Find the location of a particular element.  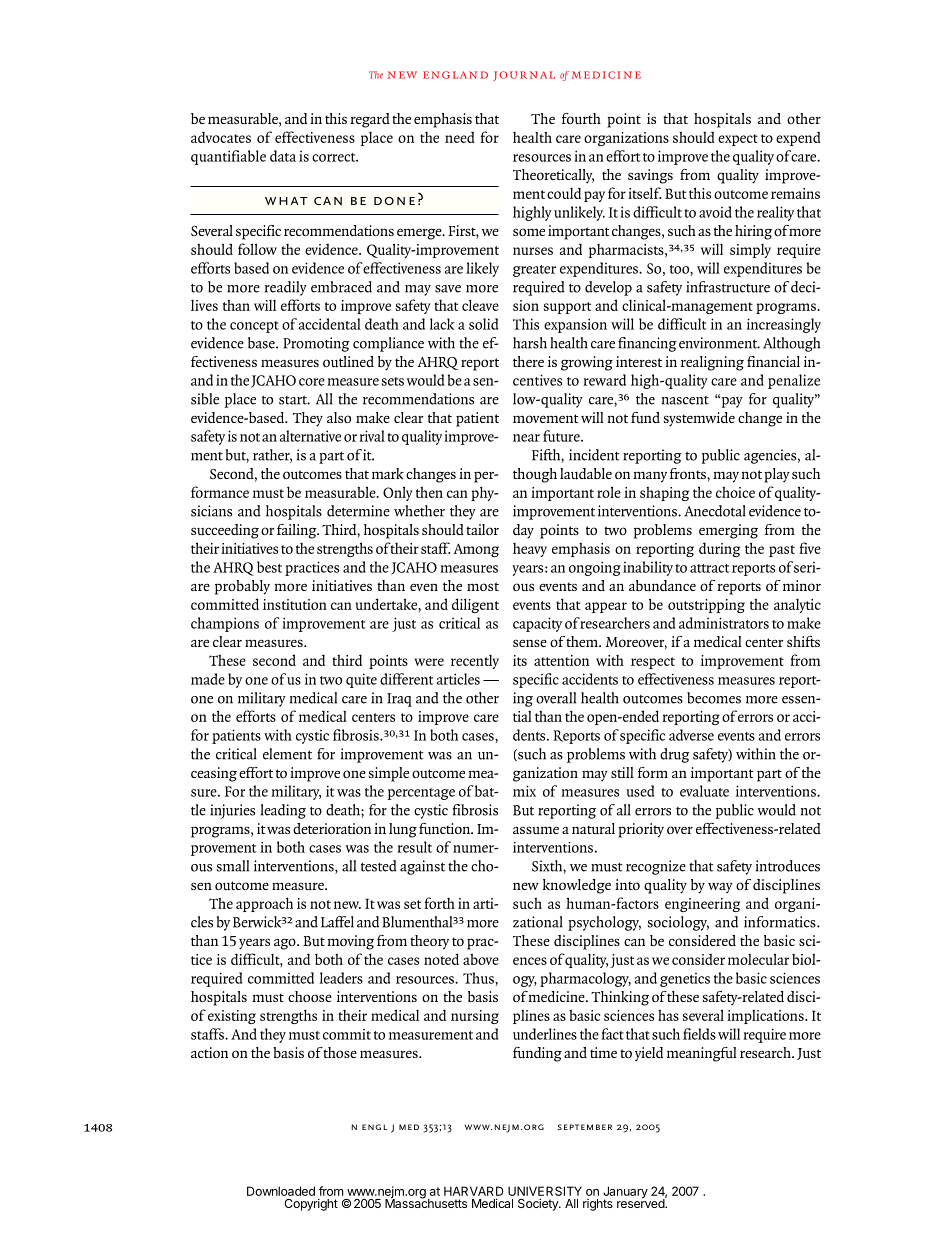

expect is located at coordinates (738, 140).
